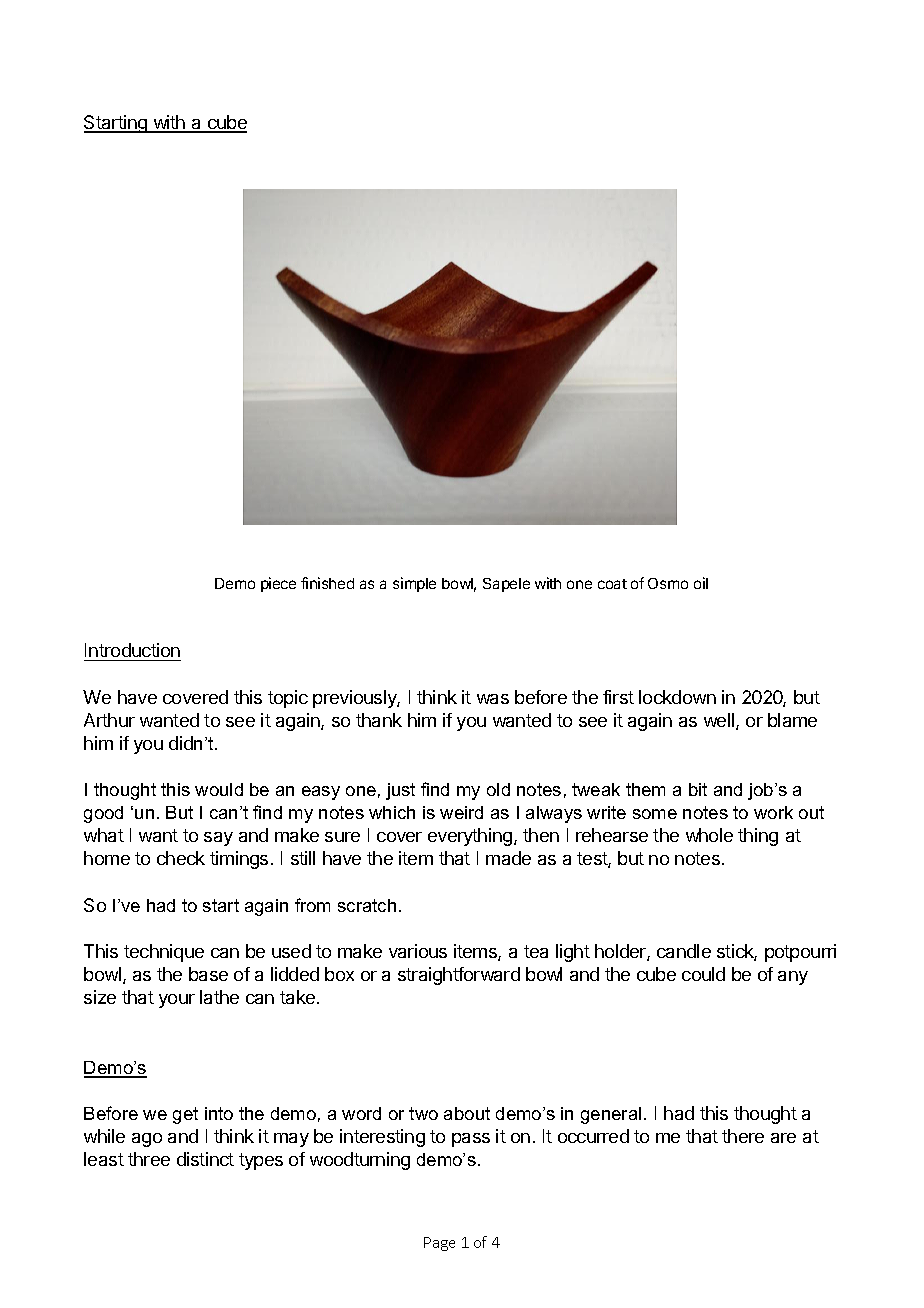  What do you see at coordinates (800, 953) in the screenshot?
I see `potpourri` at bounding box center [800, 953].
